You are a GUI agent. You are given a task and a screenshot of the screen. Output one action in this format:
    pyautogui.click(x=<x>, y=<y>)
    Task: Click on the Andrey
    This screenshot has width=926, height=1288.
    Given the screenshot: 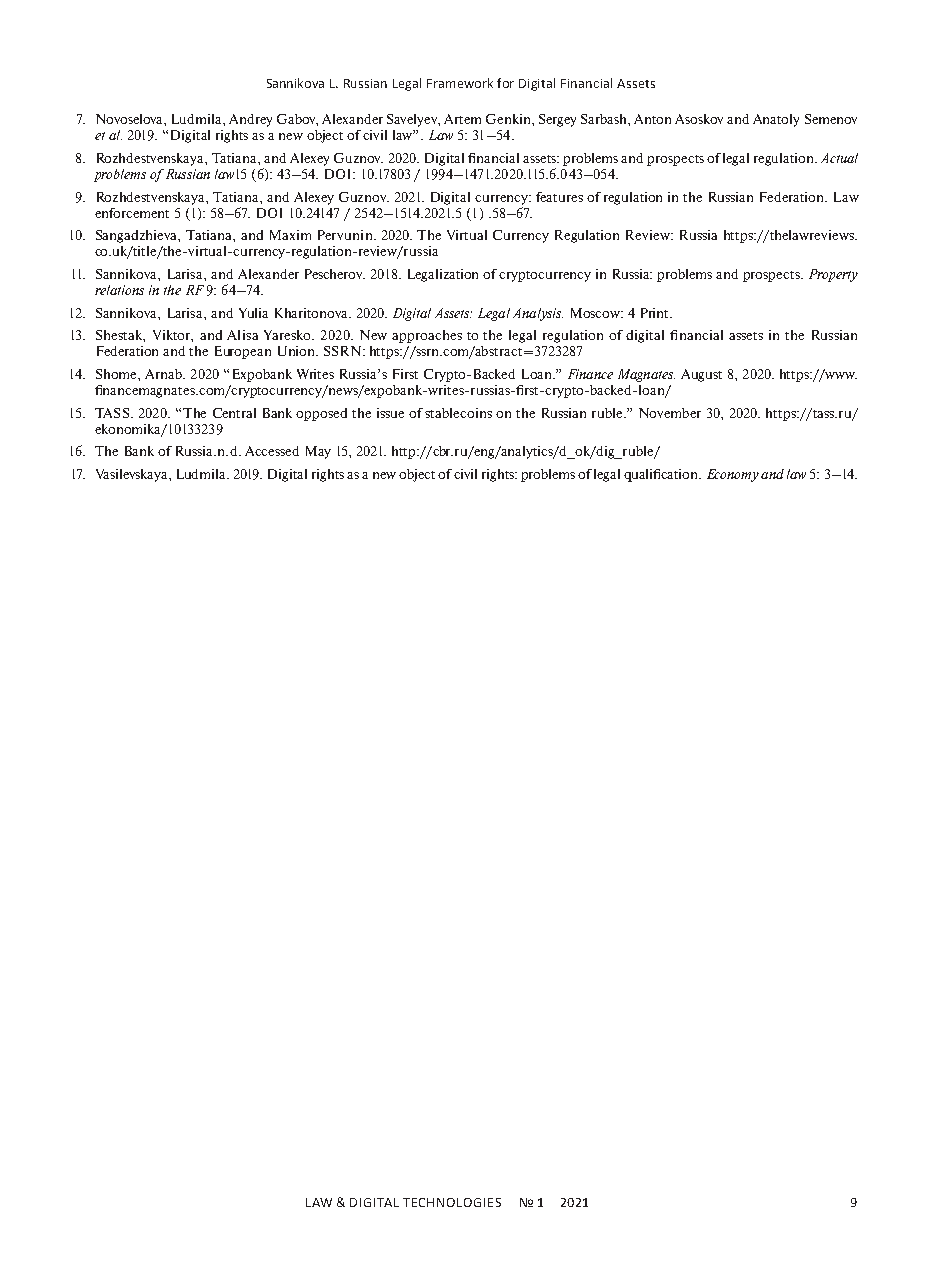 What is the action you would take?
    pyautogui.click(x=250, y=120)
